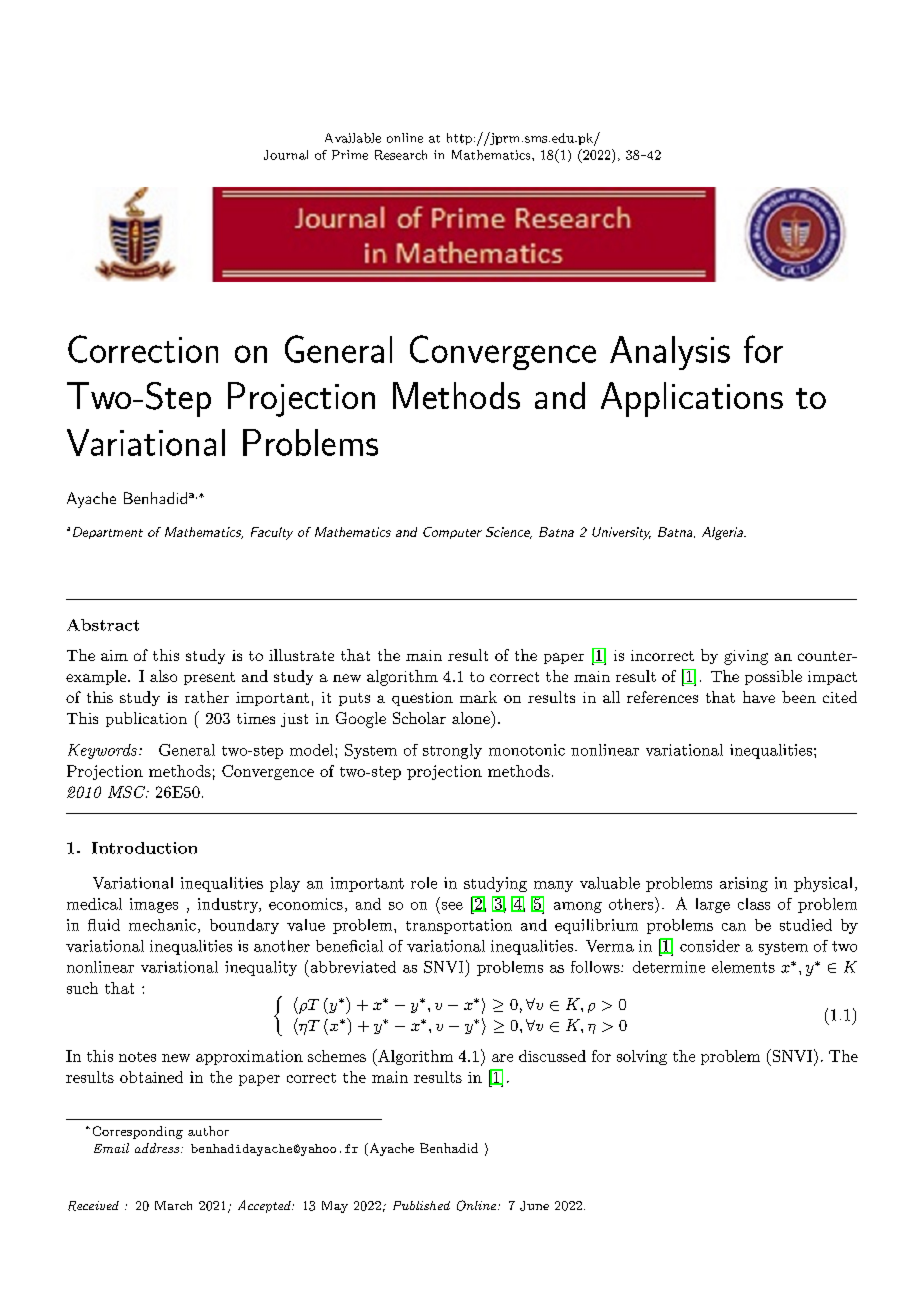 Image resolution: width=924 pixels, height=1308 pixels. What do you see at coordinates (692, 399) in the screenshot?
I see `Applications` at bounding box center [692, 399].
